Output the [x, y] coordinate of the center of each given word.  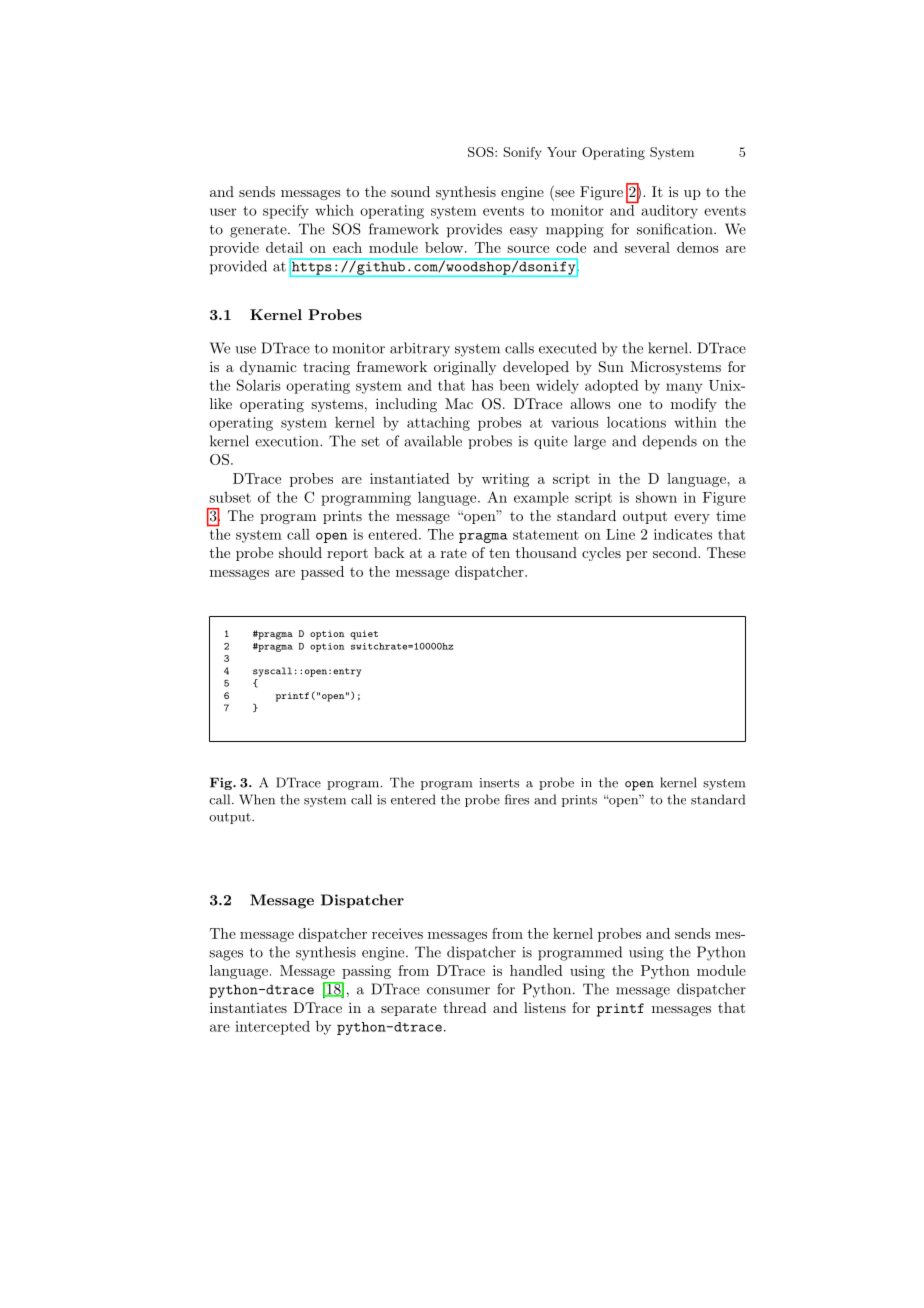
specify [286, 212]
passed [322, 573]
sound [410, 191]
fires [517, 799]
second [676, 552]
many [684, 388]
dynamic [268, 368]
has [482, 385]
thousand [546, 552]
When [257, 799]
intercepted [272, 1028]
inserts [499, 783]
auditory [670, 212]
